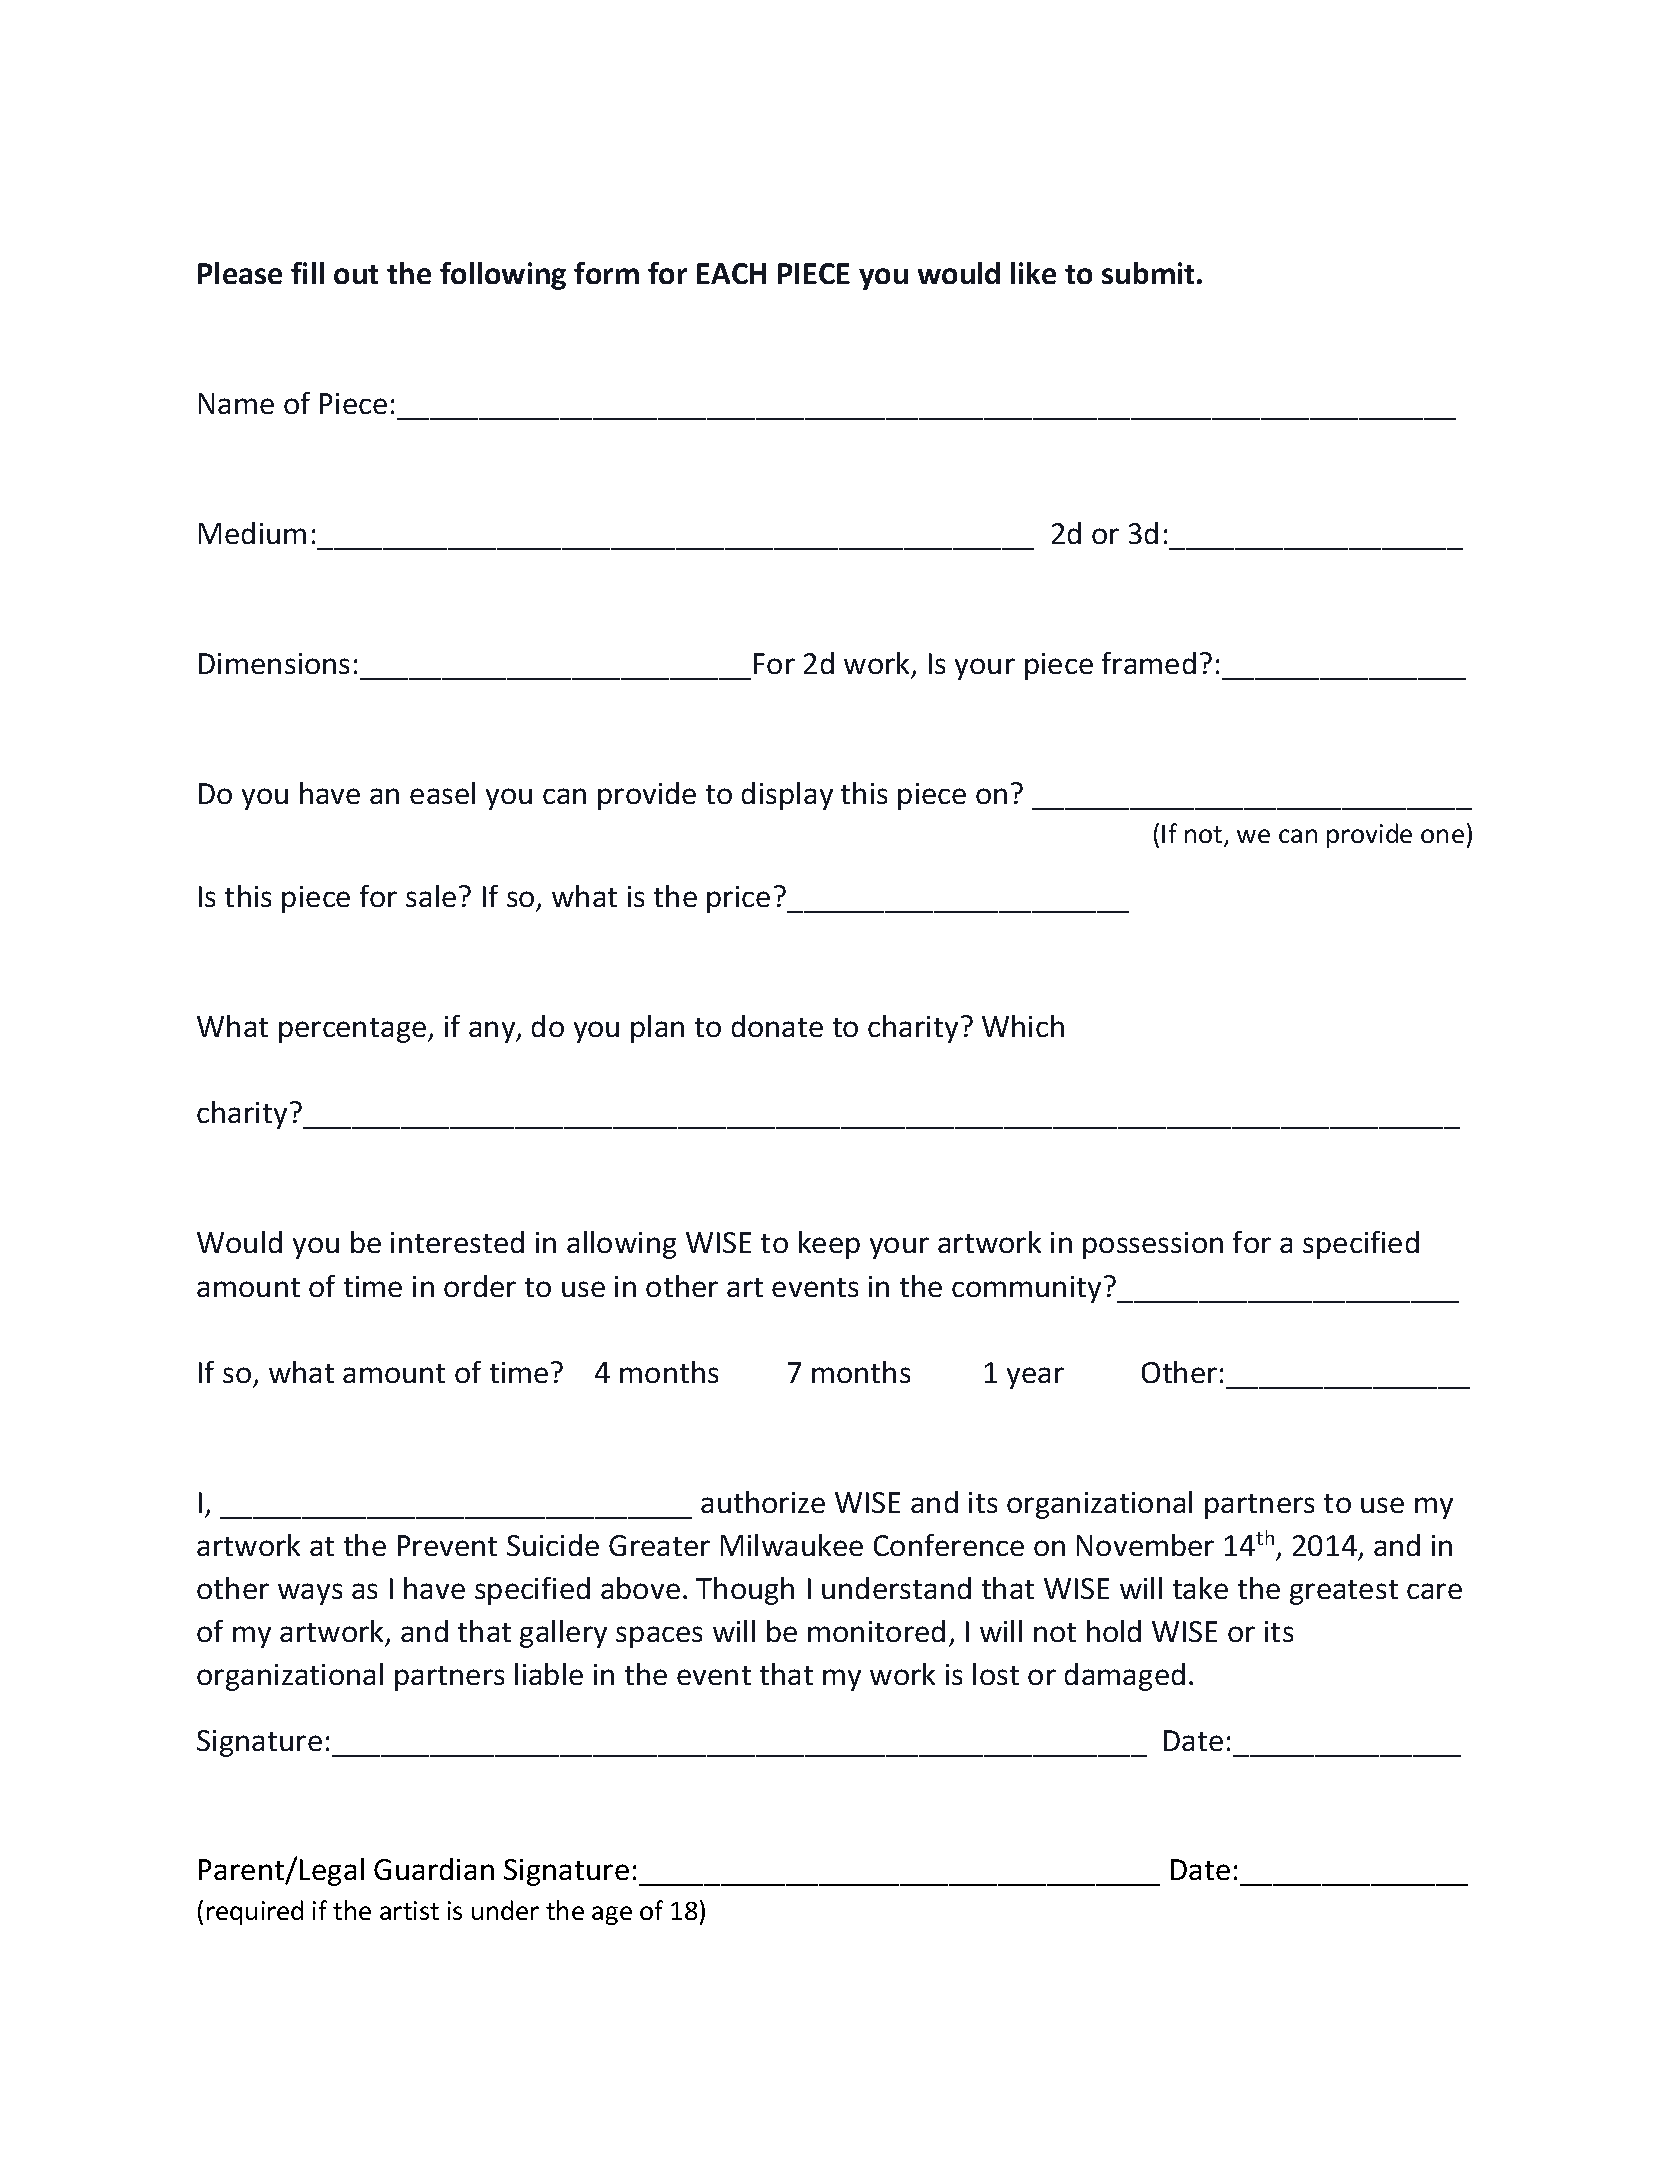  I want to click on damaged, so click(1125, 1677).
